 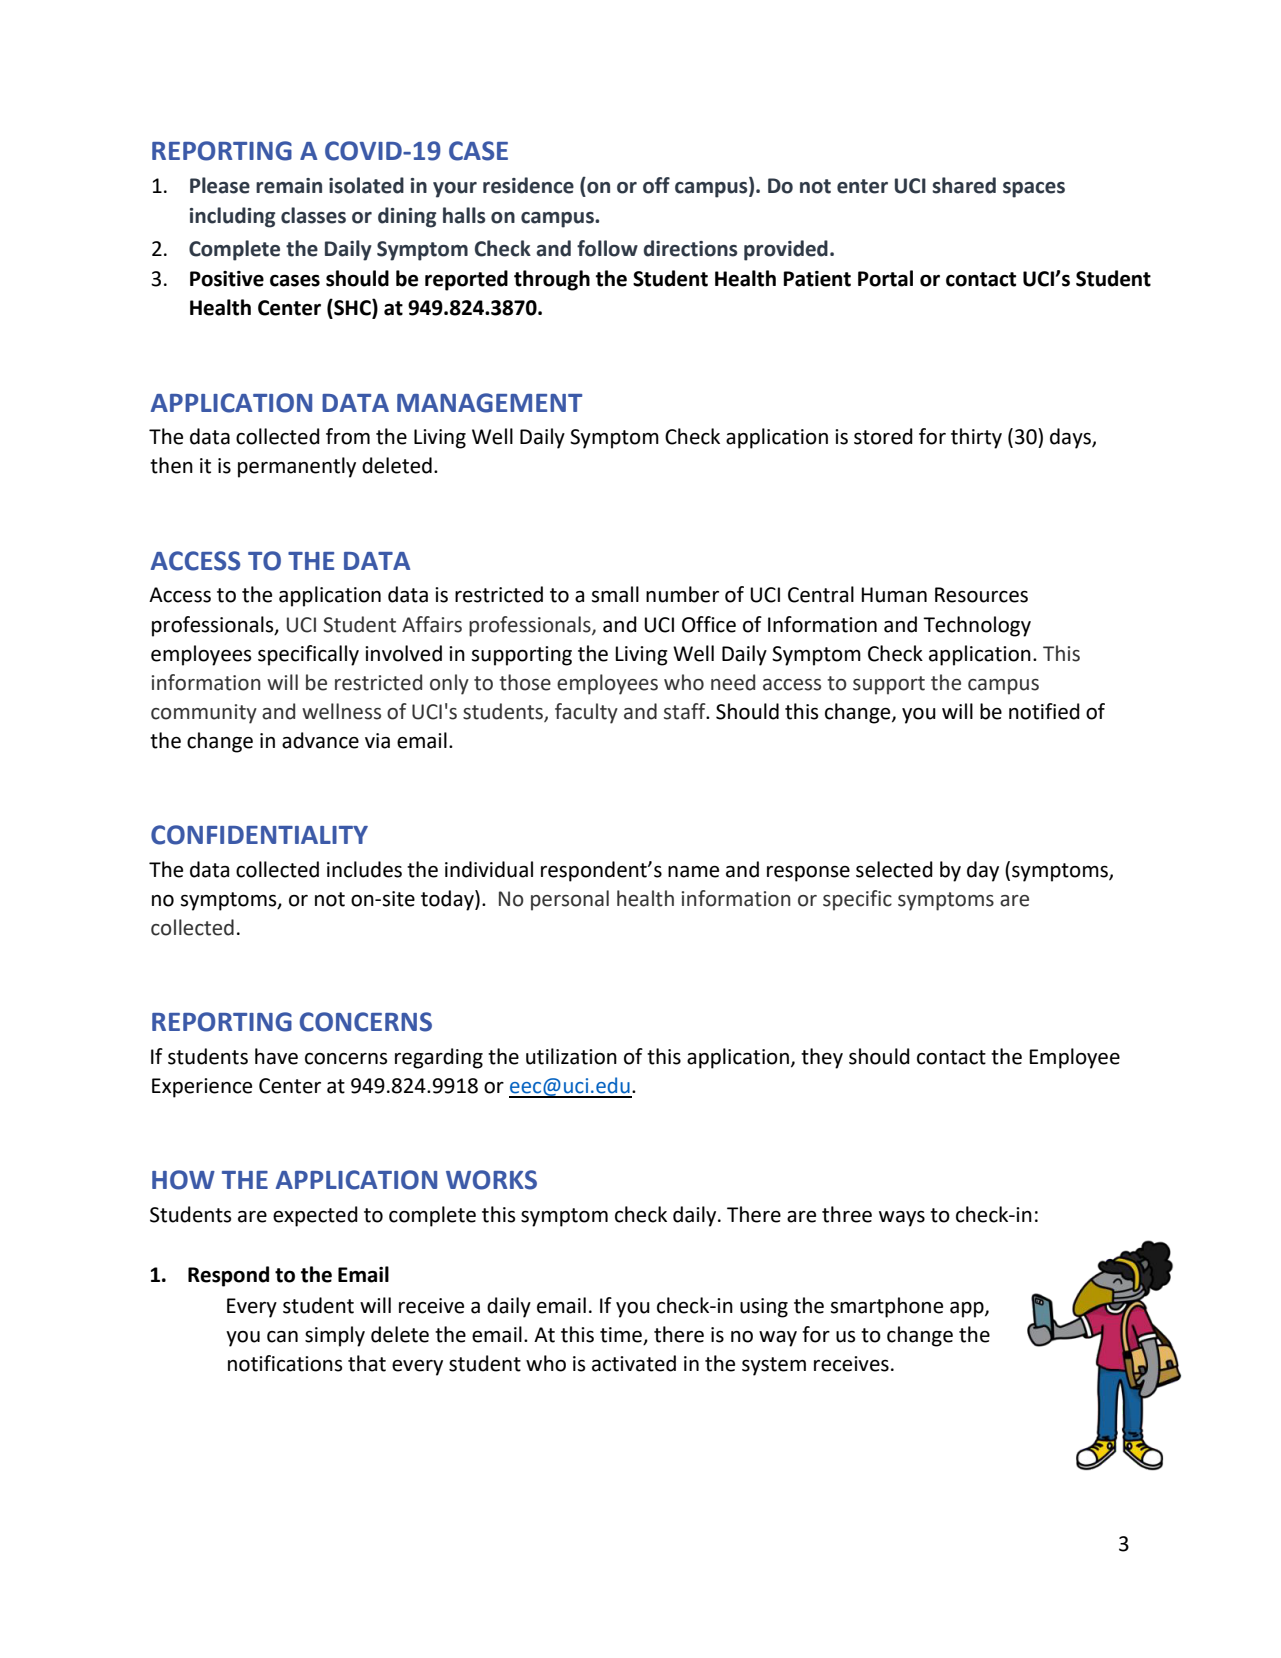 What do you see at coordinates (894, 869) in the page?
I see `selected` at bounding box center [894, 869].
